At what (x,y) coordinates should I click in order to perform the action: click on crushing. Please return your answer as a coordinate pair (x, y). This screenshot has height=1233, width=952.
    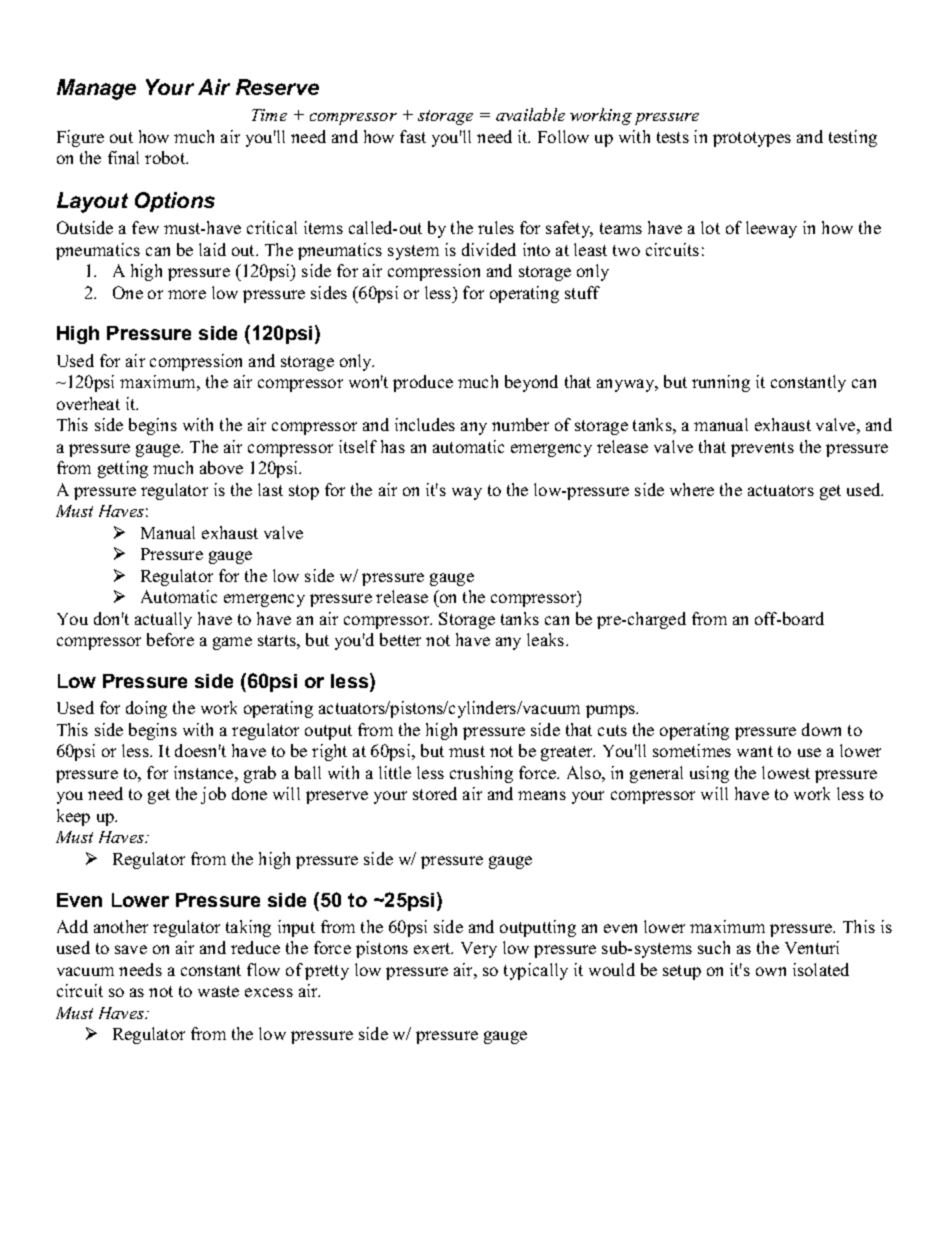
    Looking at the image, I should click on (481, 774).
